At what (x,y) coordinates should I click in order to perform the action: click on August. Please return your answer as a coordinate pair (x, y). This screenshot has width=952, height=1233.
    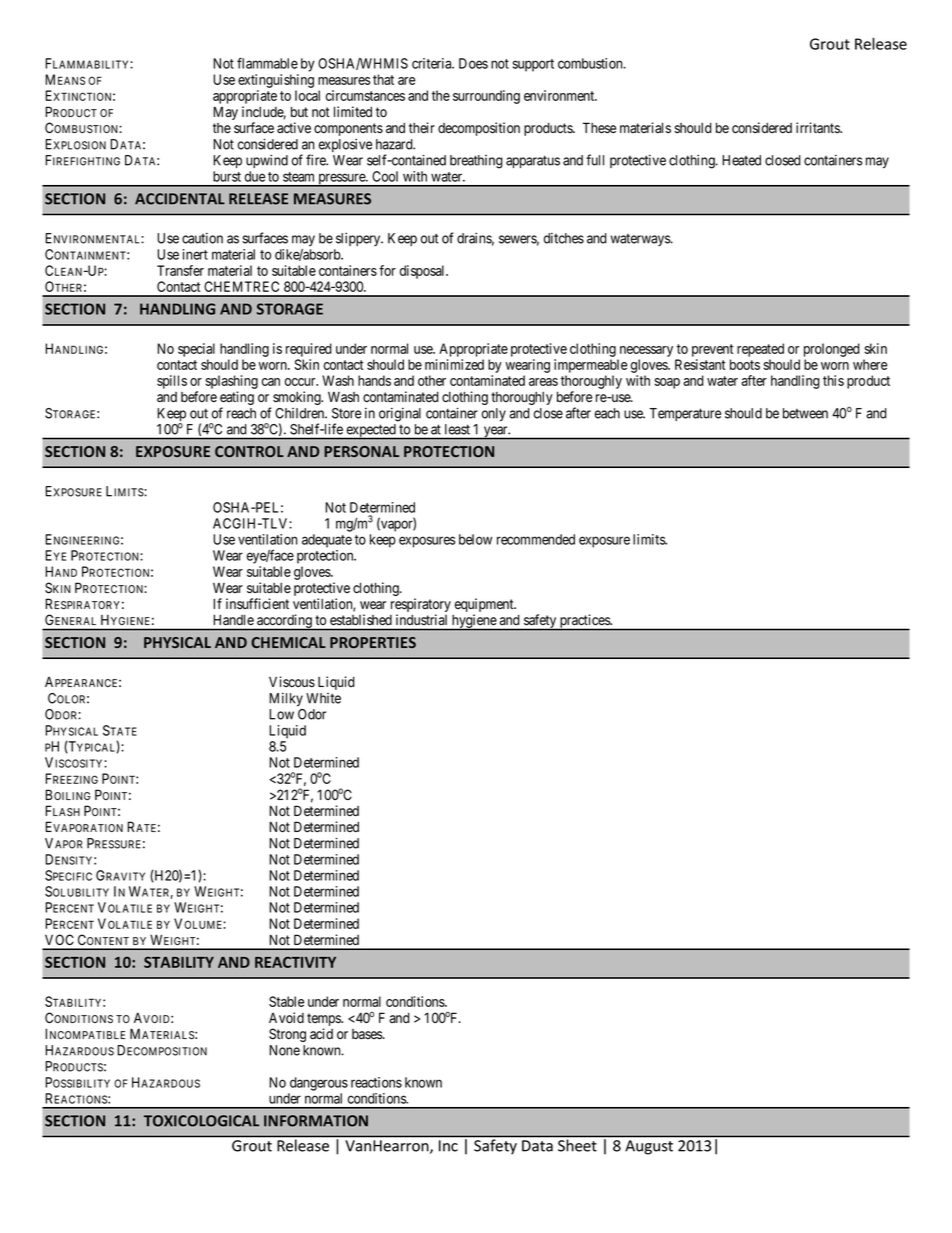
    Looking at the image, I should click on (649, 1147).
